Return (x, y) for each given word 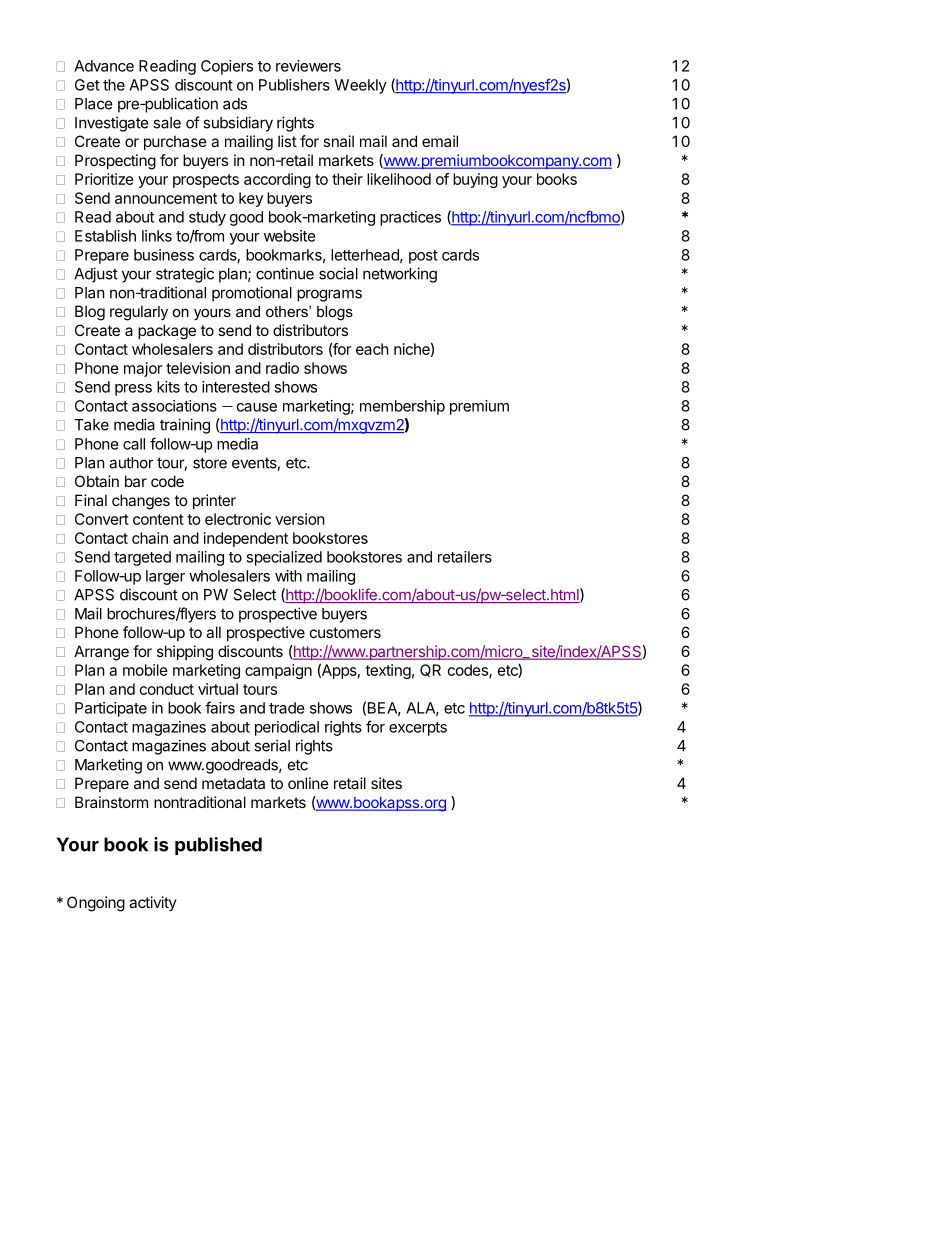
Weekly (360, 86)
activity (153, 903)
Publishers (294, 85)
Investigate (112, 124)
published (218, 846)
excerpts (418, 729)
